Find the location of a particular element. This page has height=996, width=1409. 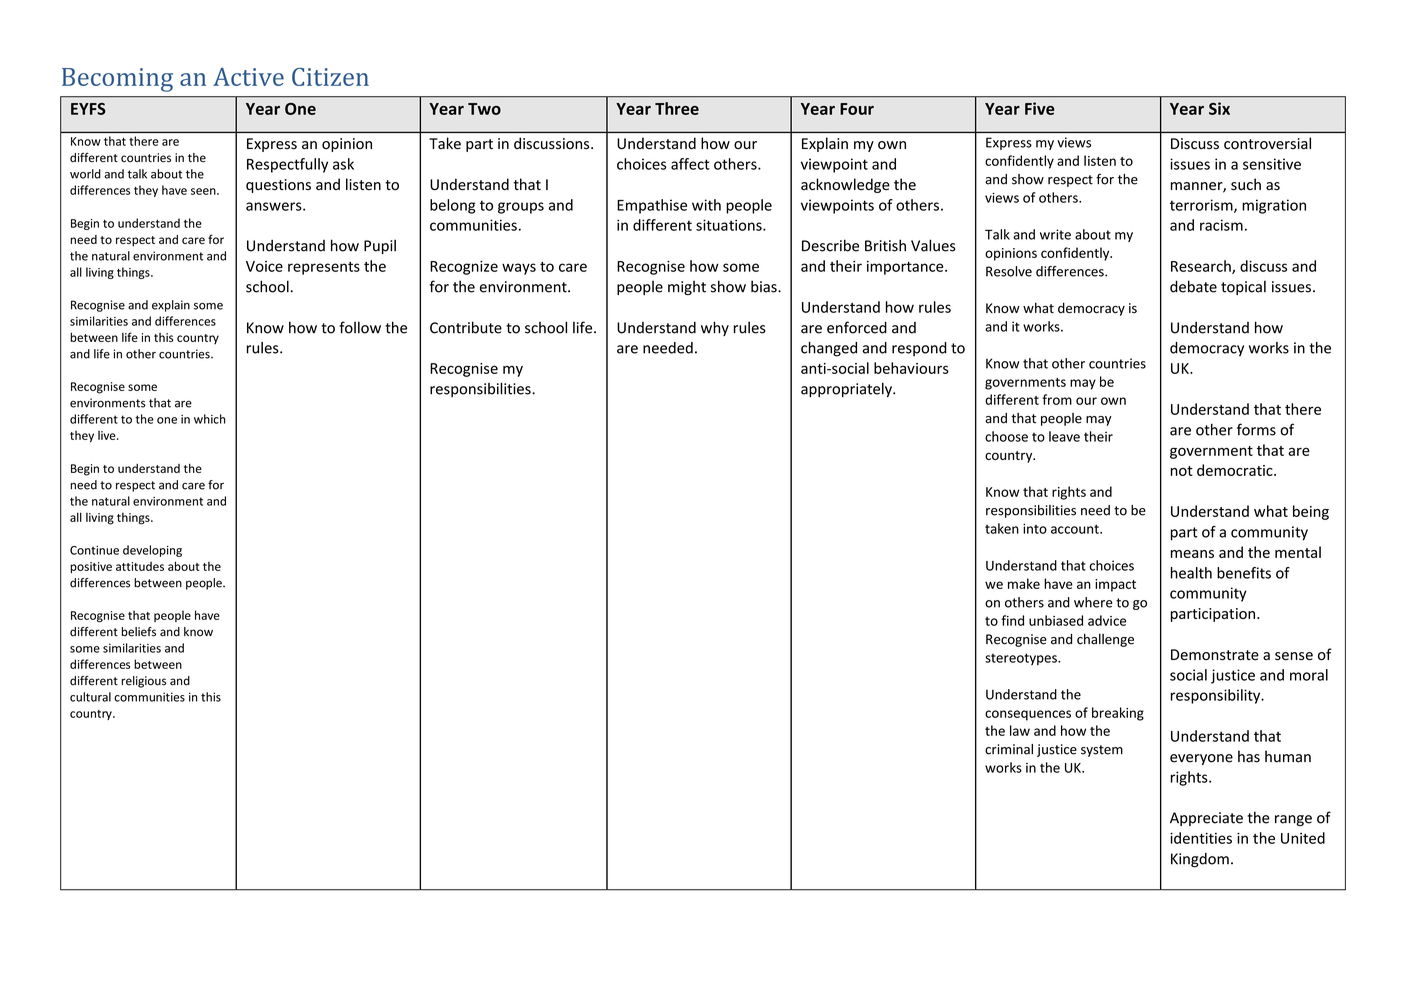

Active is located at coordinates (248, 77).
